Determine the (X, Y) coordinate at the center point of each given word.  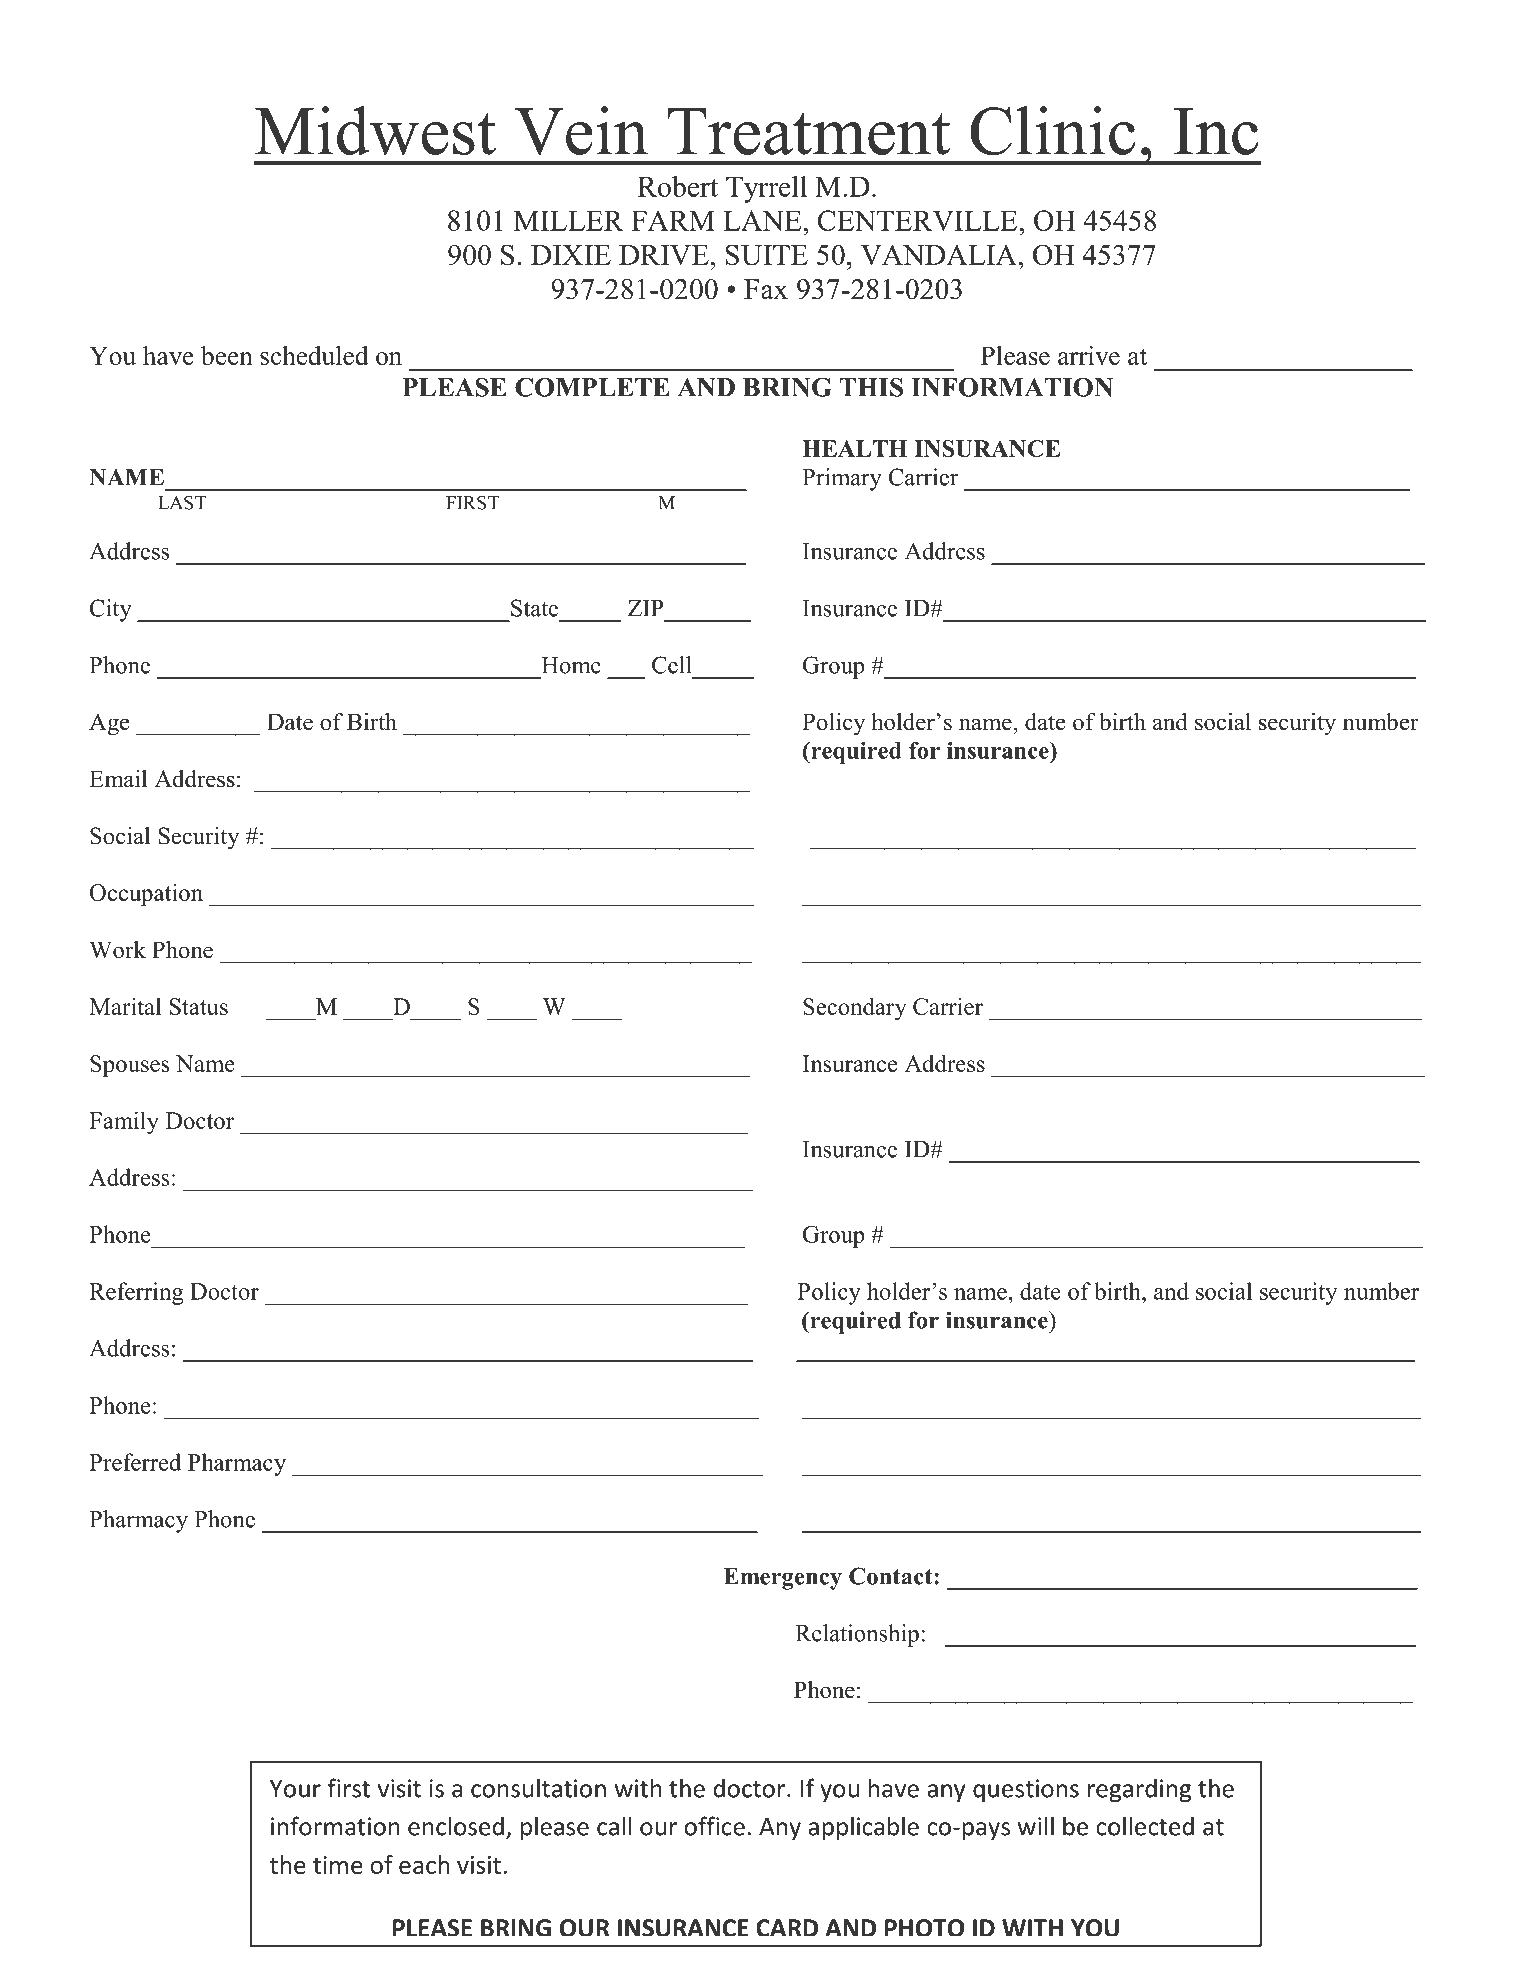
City (111, 610)
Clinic (1053, 130)
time (338, 1865)
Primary (842, 479)
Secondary (854, 1008)
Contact (892, 1576)
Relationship (857, 1635)
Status (199, 1006)
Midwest (375, 130)
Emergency (783, 1579)
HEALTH (854, 448)
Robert (678, 186)
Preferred (135, 1462)
